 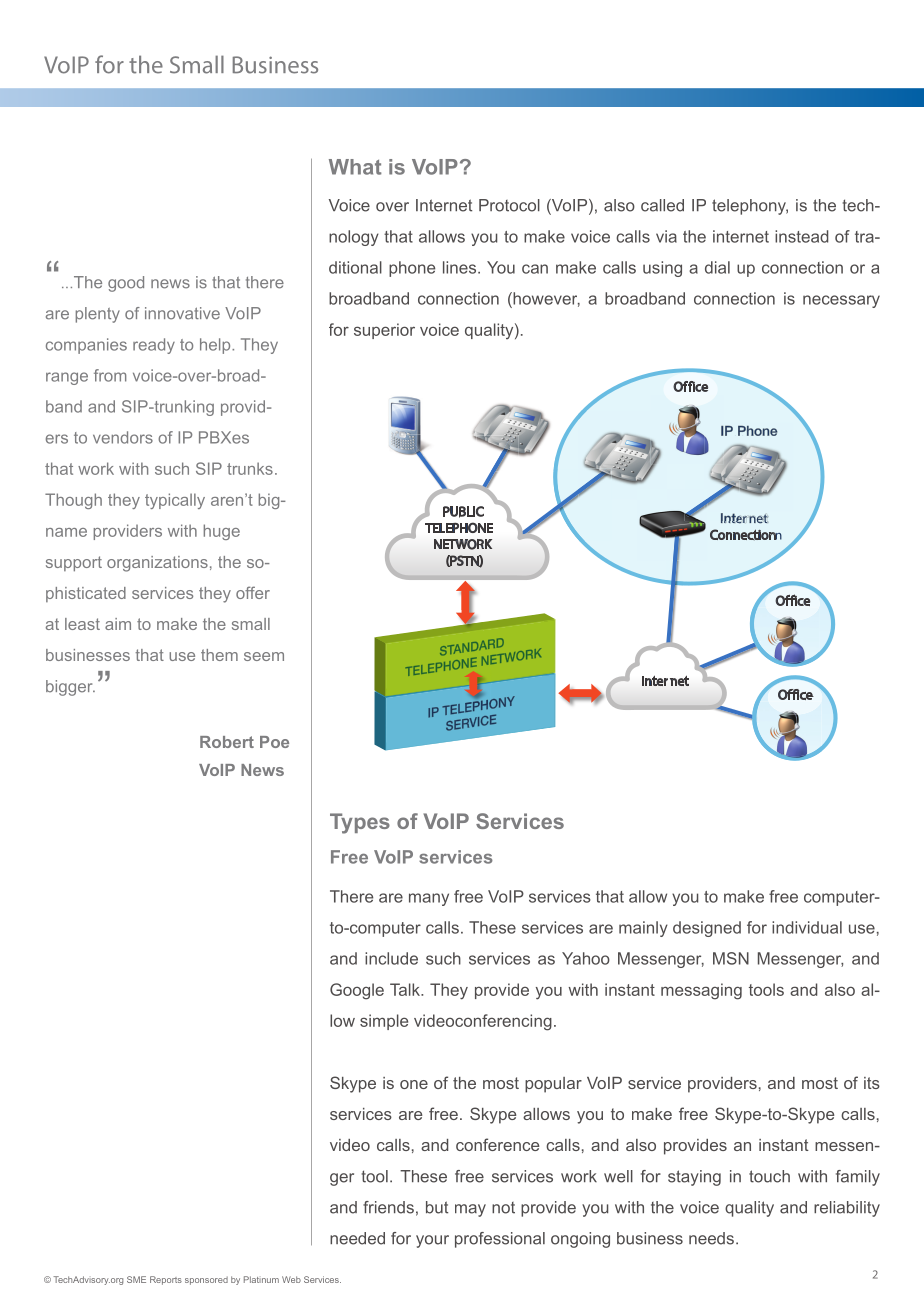 I want to click on individual, so click(x=807, y=927).
